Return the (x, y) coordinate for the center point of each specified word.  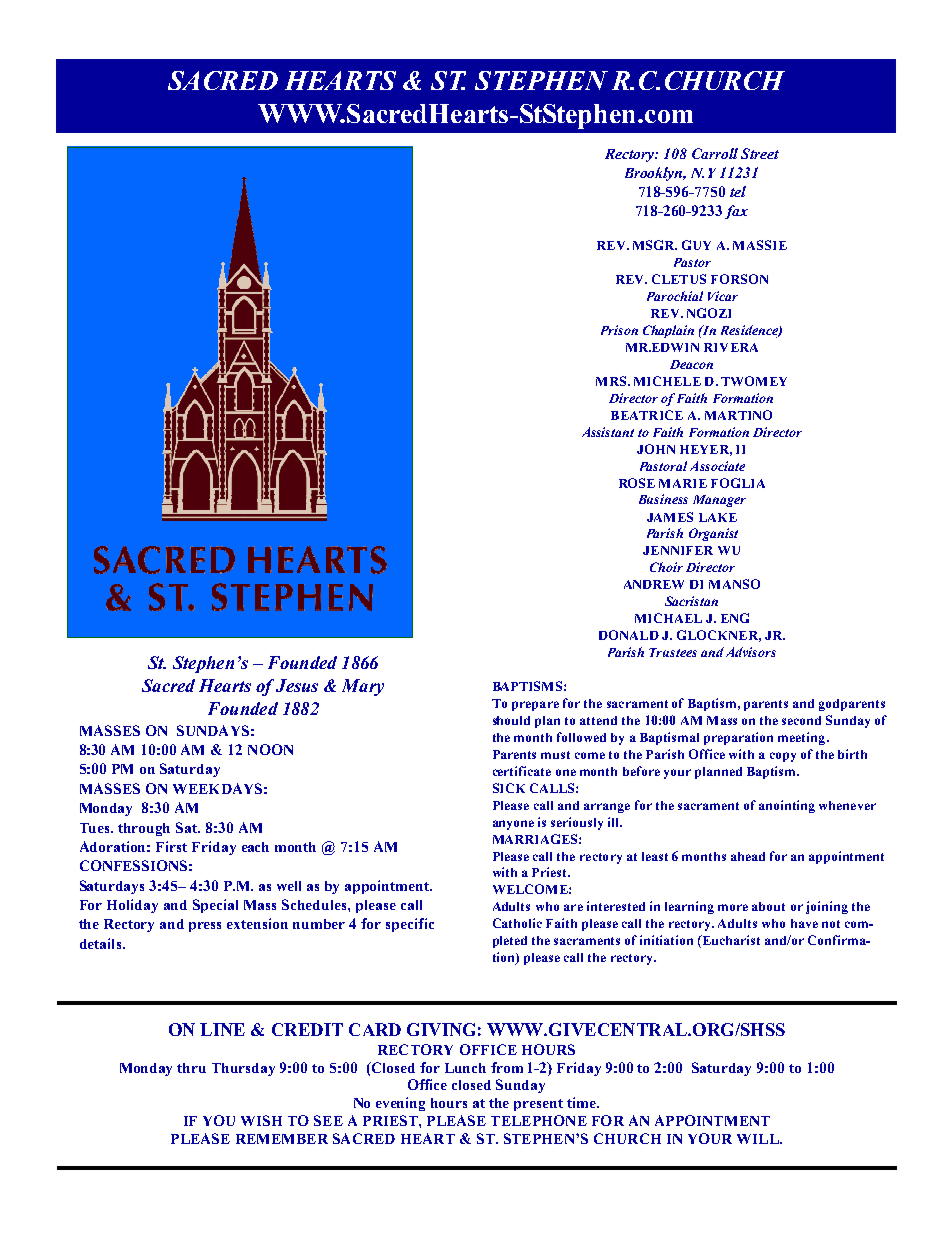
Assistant (608, 432)
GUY (696, 245)
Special (215, 906)
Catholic (517, 923)
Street (760, 153)
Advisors (751, 652)
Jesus (297, 685)
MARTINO (738, 415)
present (538, 1105)
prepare (535, 706)
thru (191, 1068)
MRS (611, 381)
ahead (748, 856)
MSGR (655, 245)
